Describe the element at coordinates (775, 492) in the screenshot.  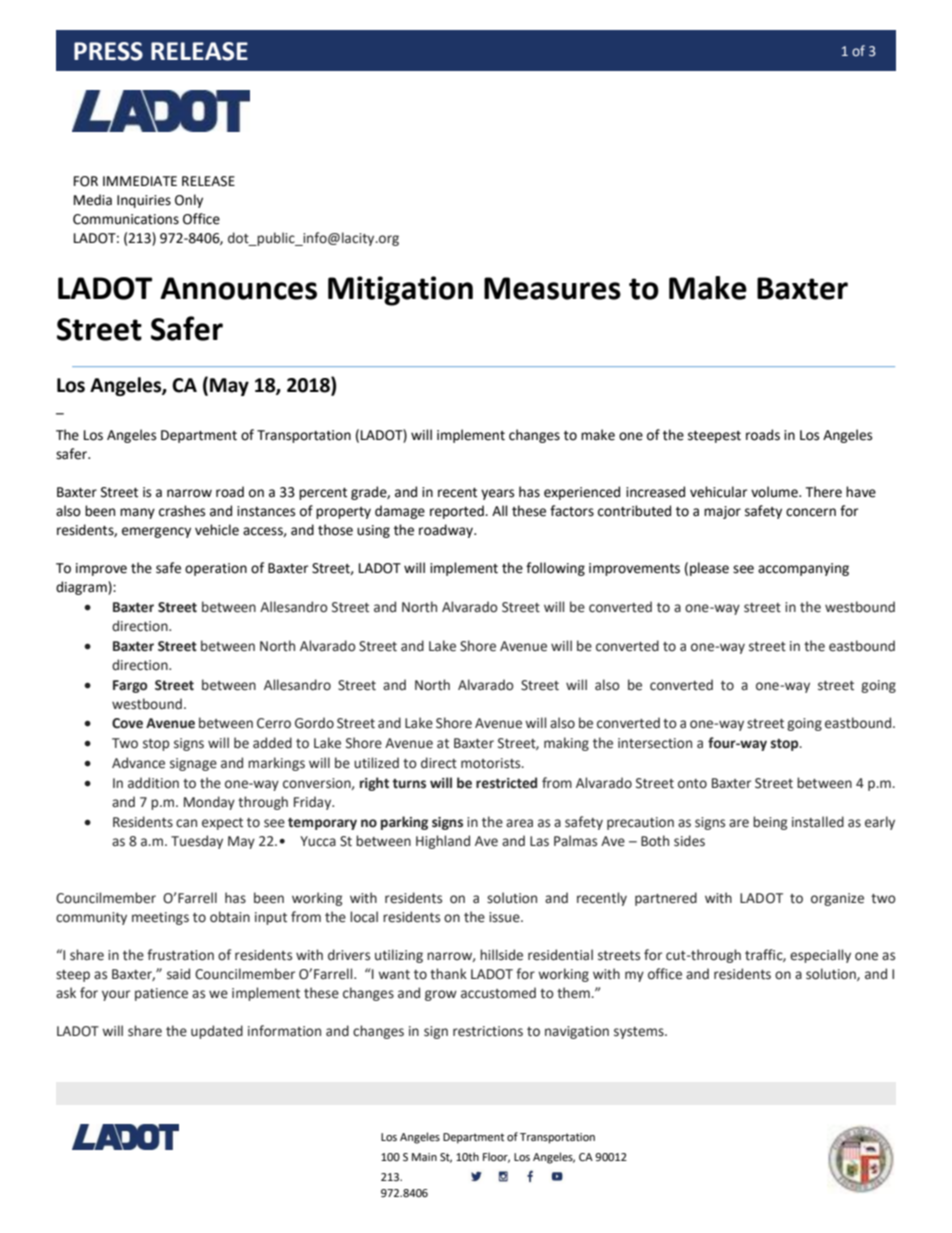
I see `volume` at that location.
